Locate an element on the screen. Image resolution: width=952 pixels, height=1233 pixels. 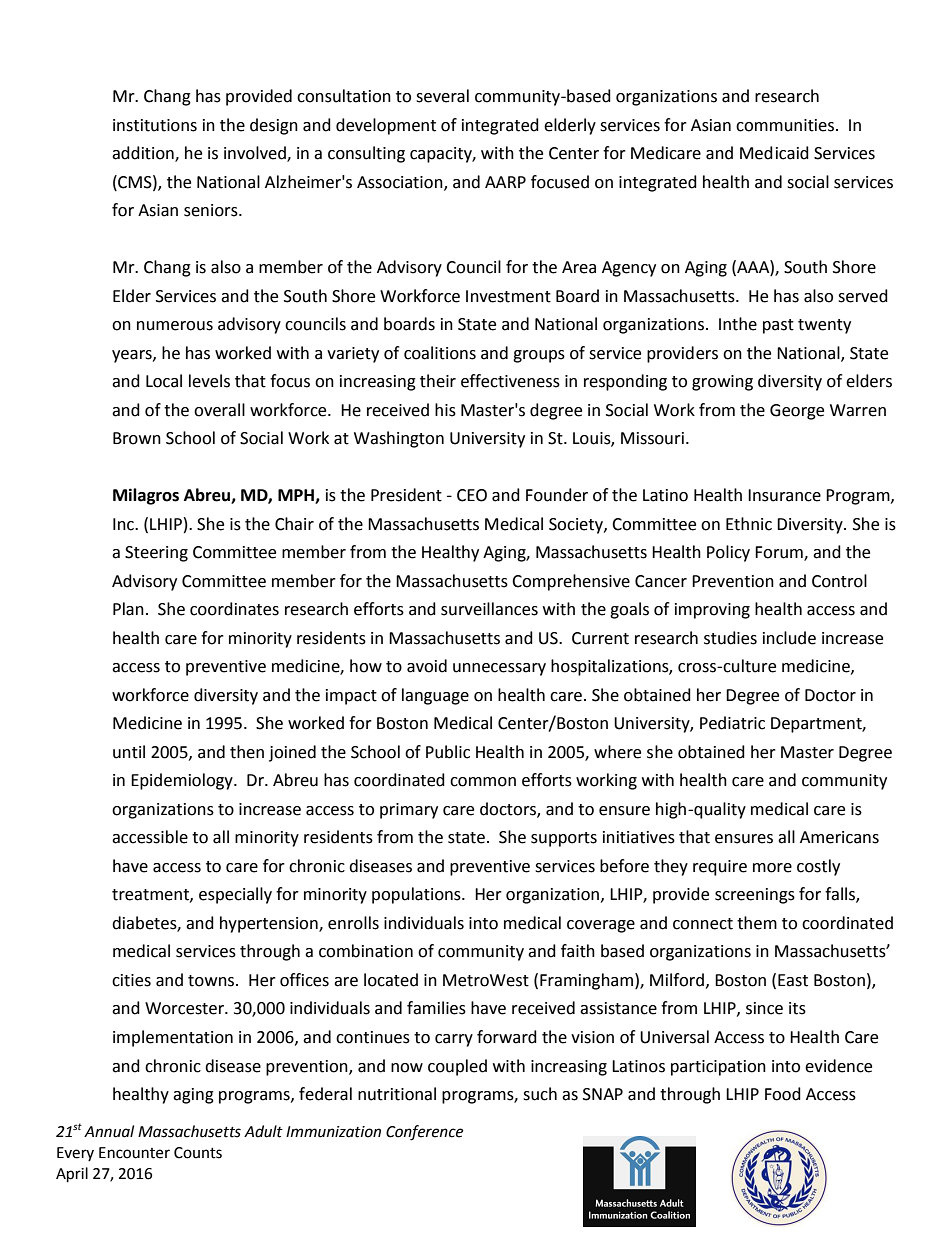
Counts is located at coordinates (198, 1153).
